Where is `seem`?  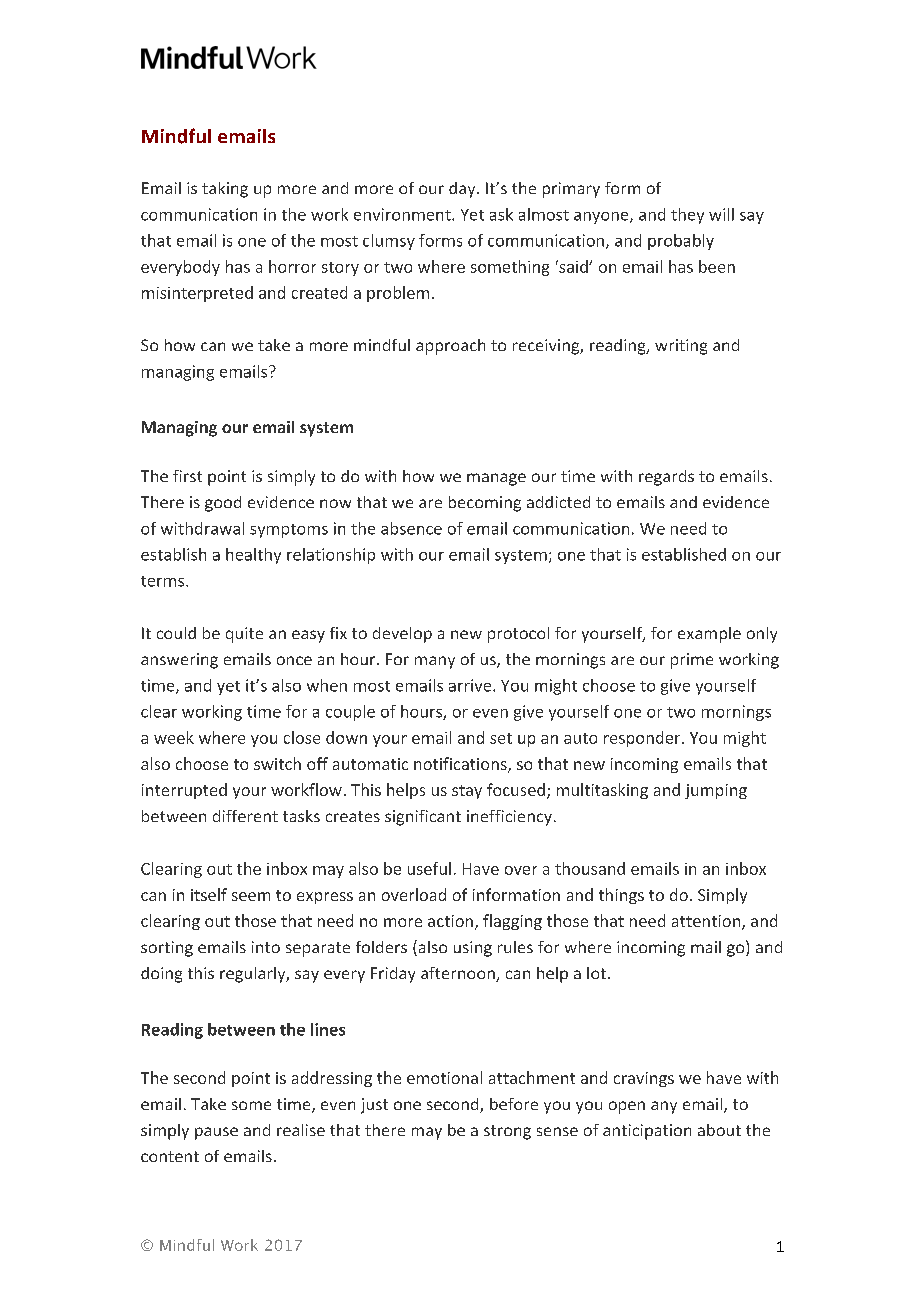
seem is located at coordinates (251, 896).
